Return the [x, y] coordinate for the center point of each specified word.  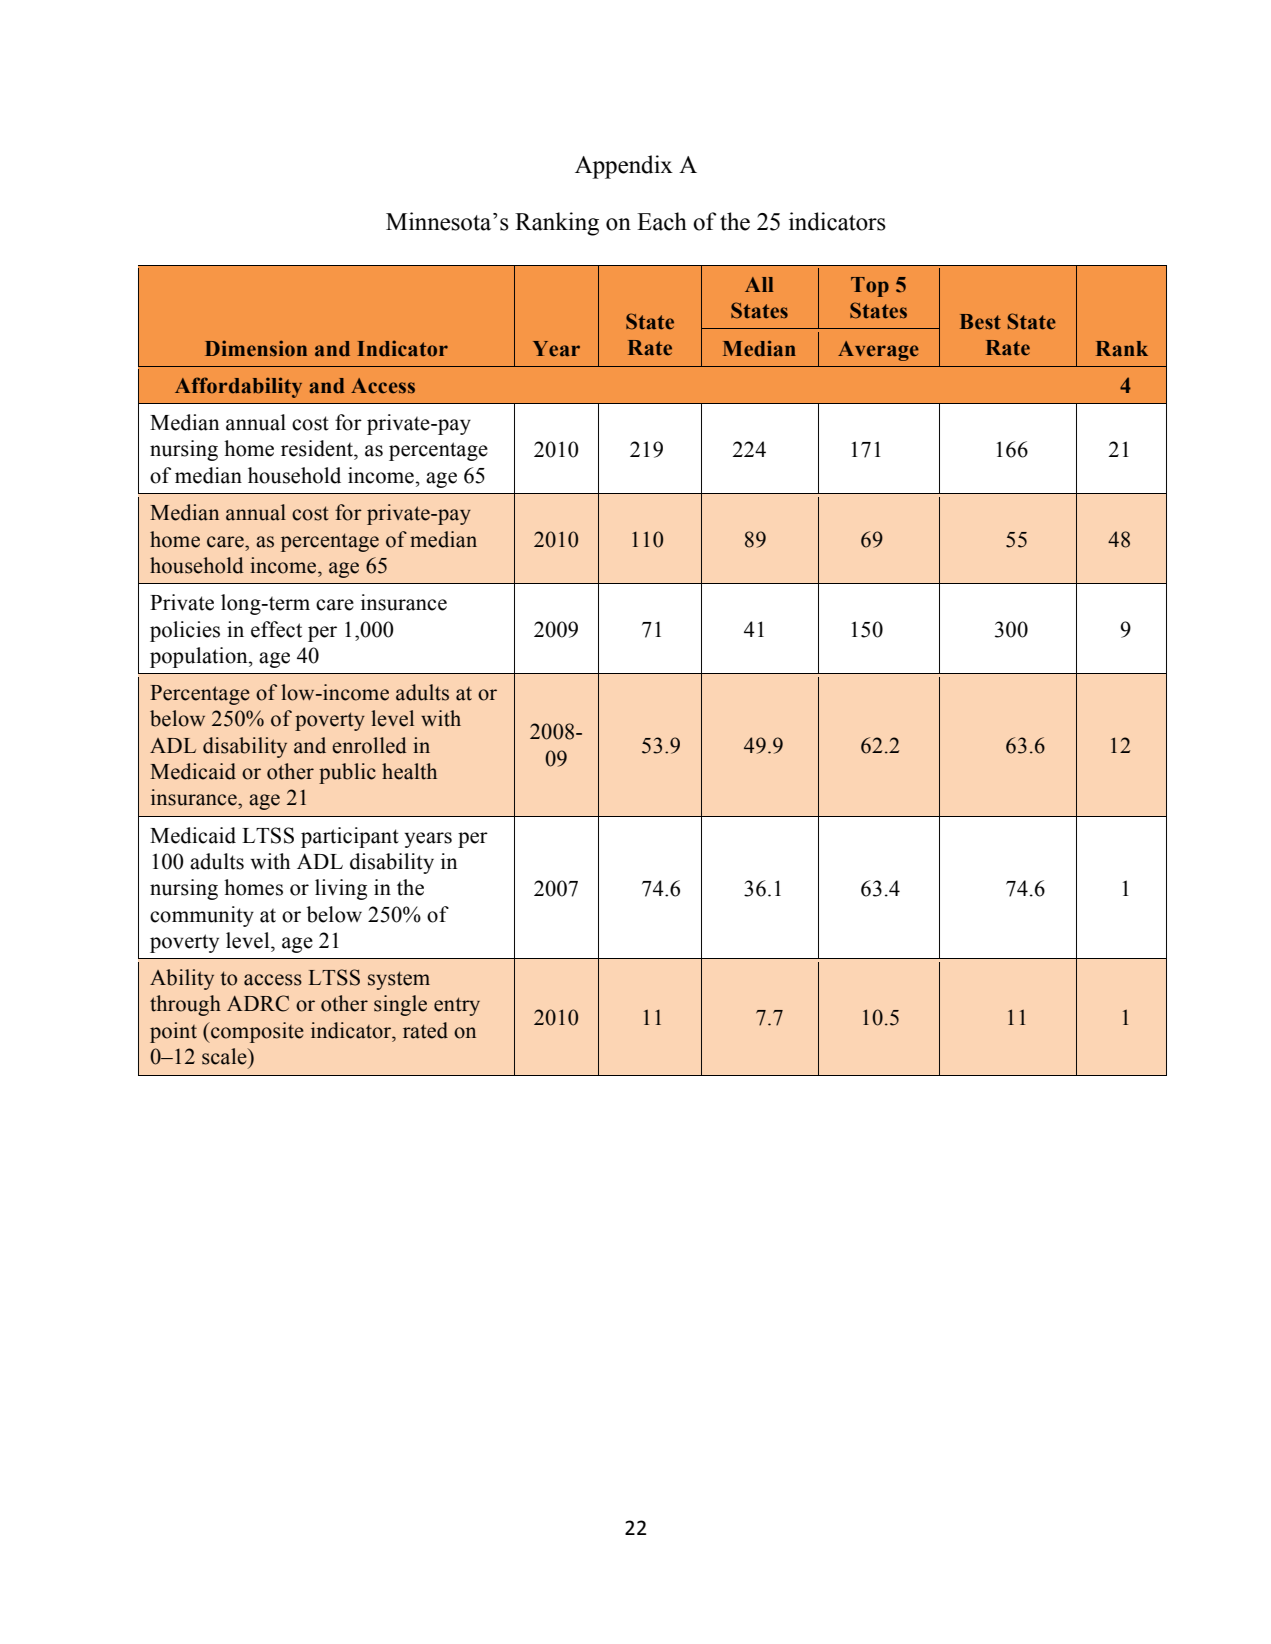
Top [870, 287]
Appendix [624, 167]
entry [457, 1006]
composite [256, 1032]
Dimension [256, 348]
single [400, 1005]
